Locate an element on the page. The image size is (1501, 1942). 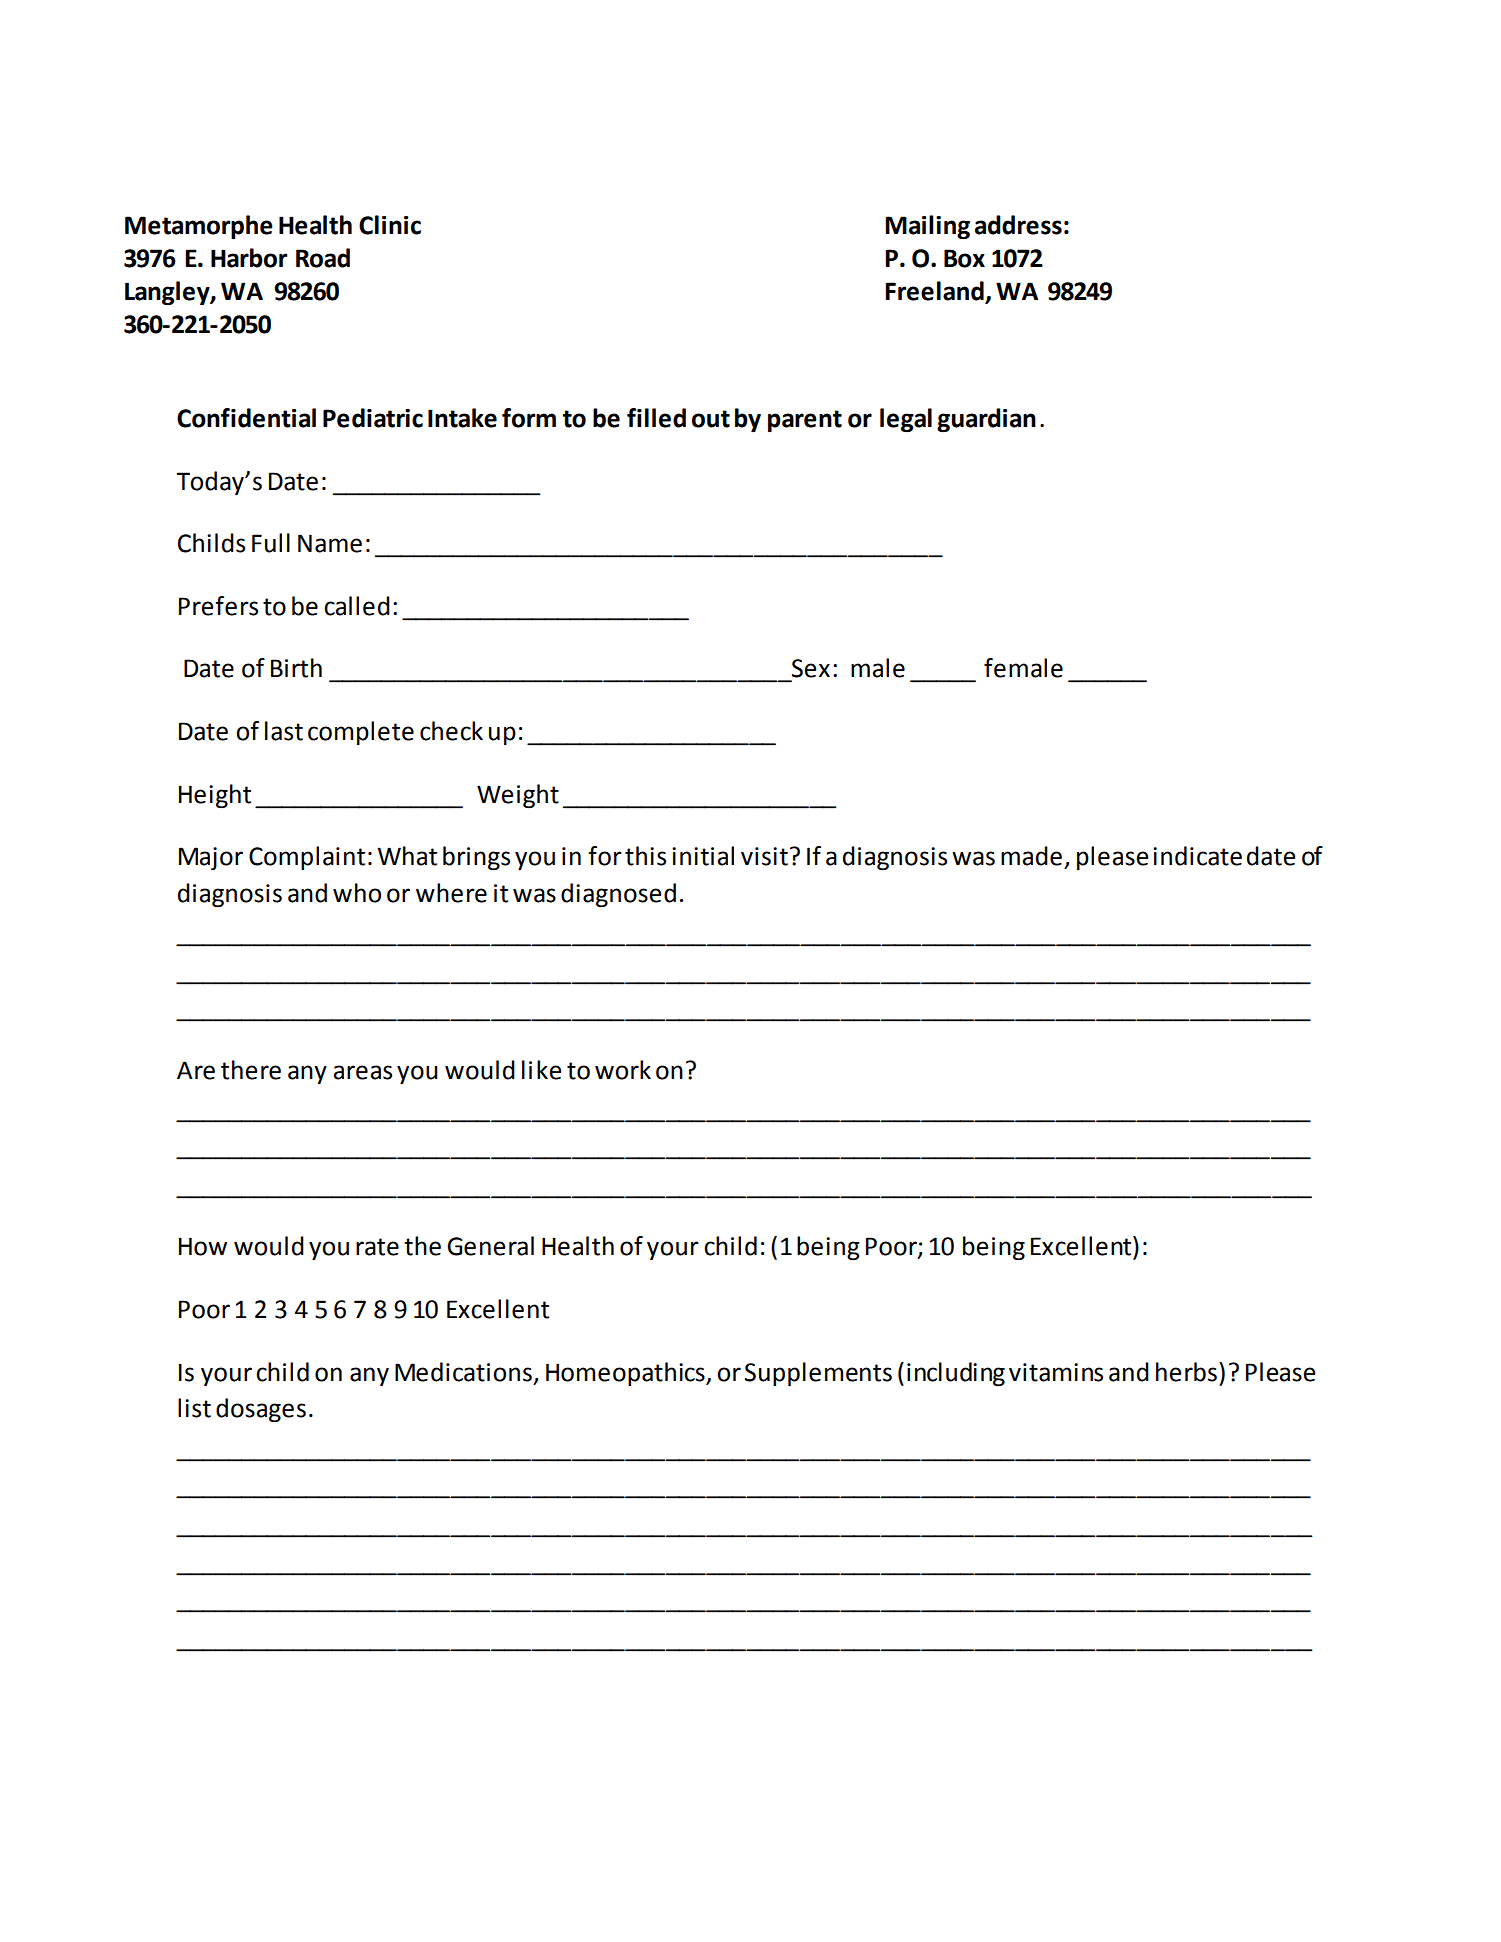
called is located at coordinates (357, 606).
